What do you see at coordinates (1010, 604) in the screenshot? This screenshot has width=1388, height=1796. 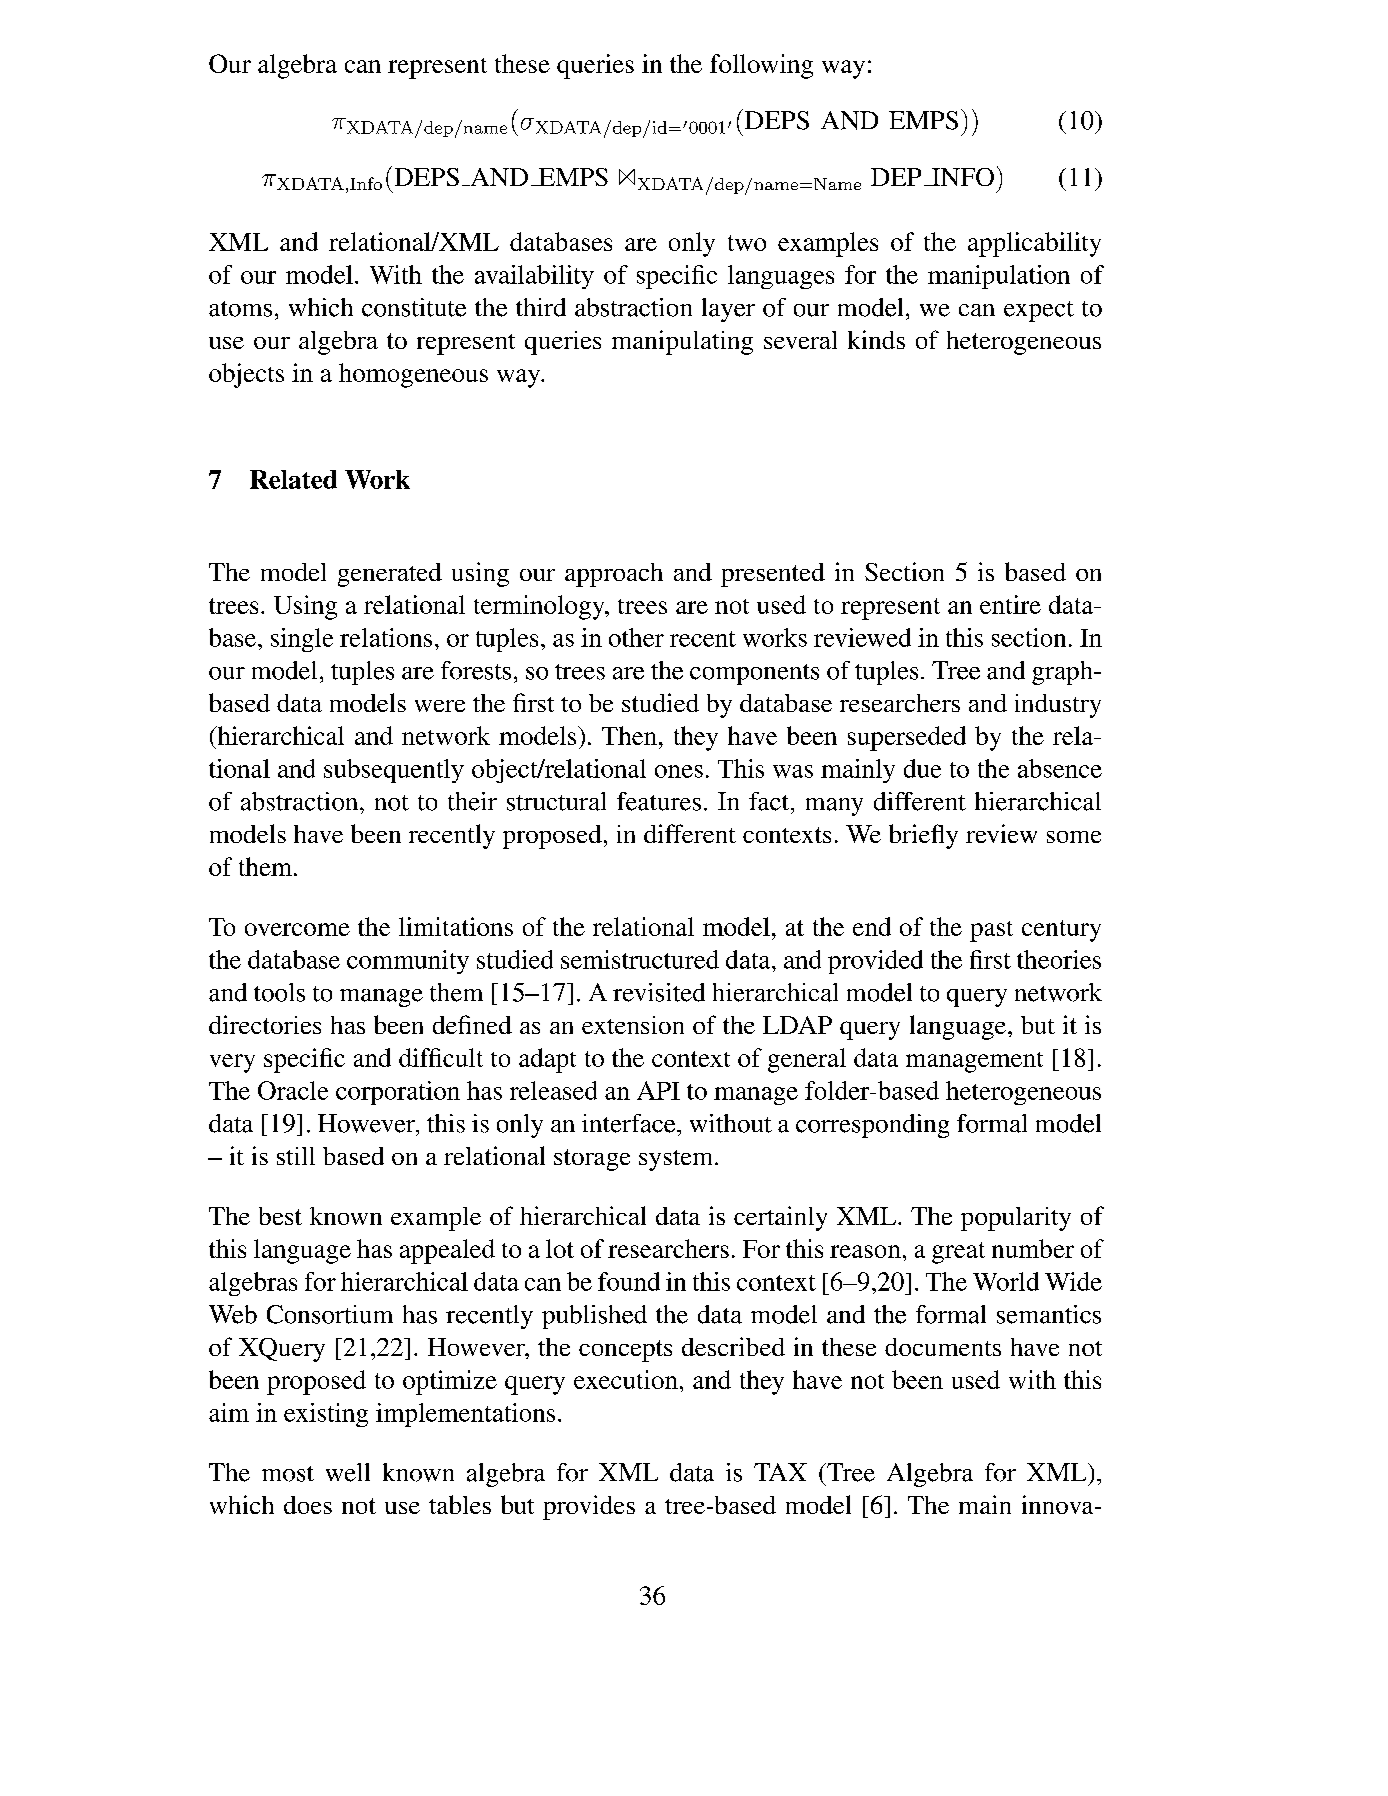 I see `entire` at bounding box center [1010, 604].
